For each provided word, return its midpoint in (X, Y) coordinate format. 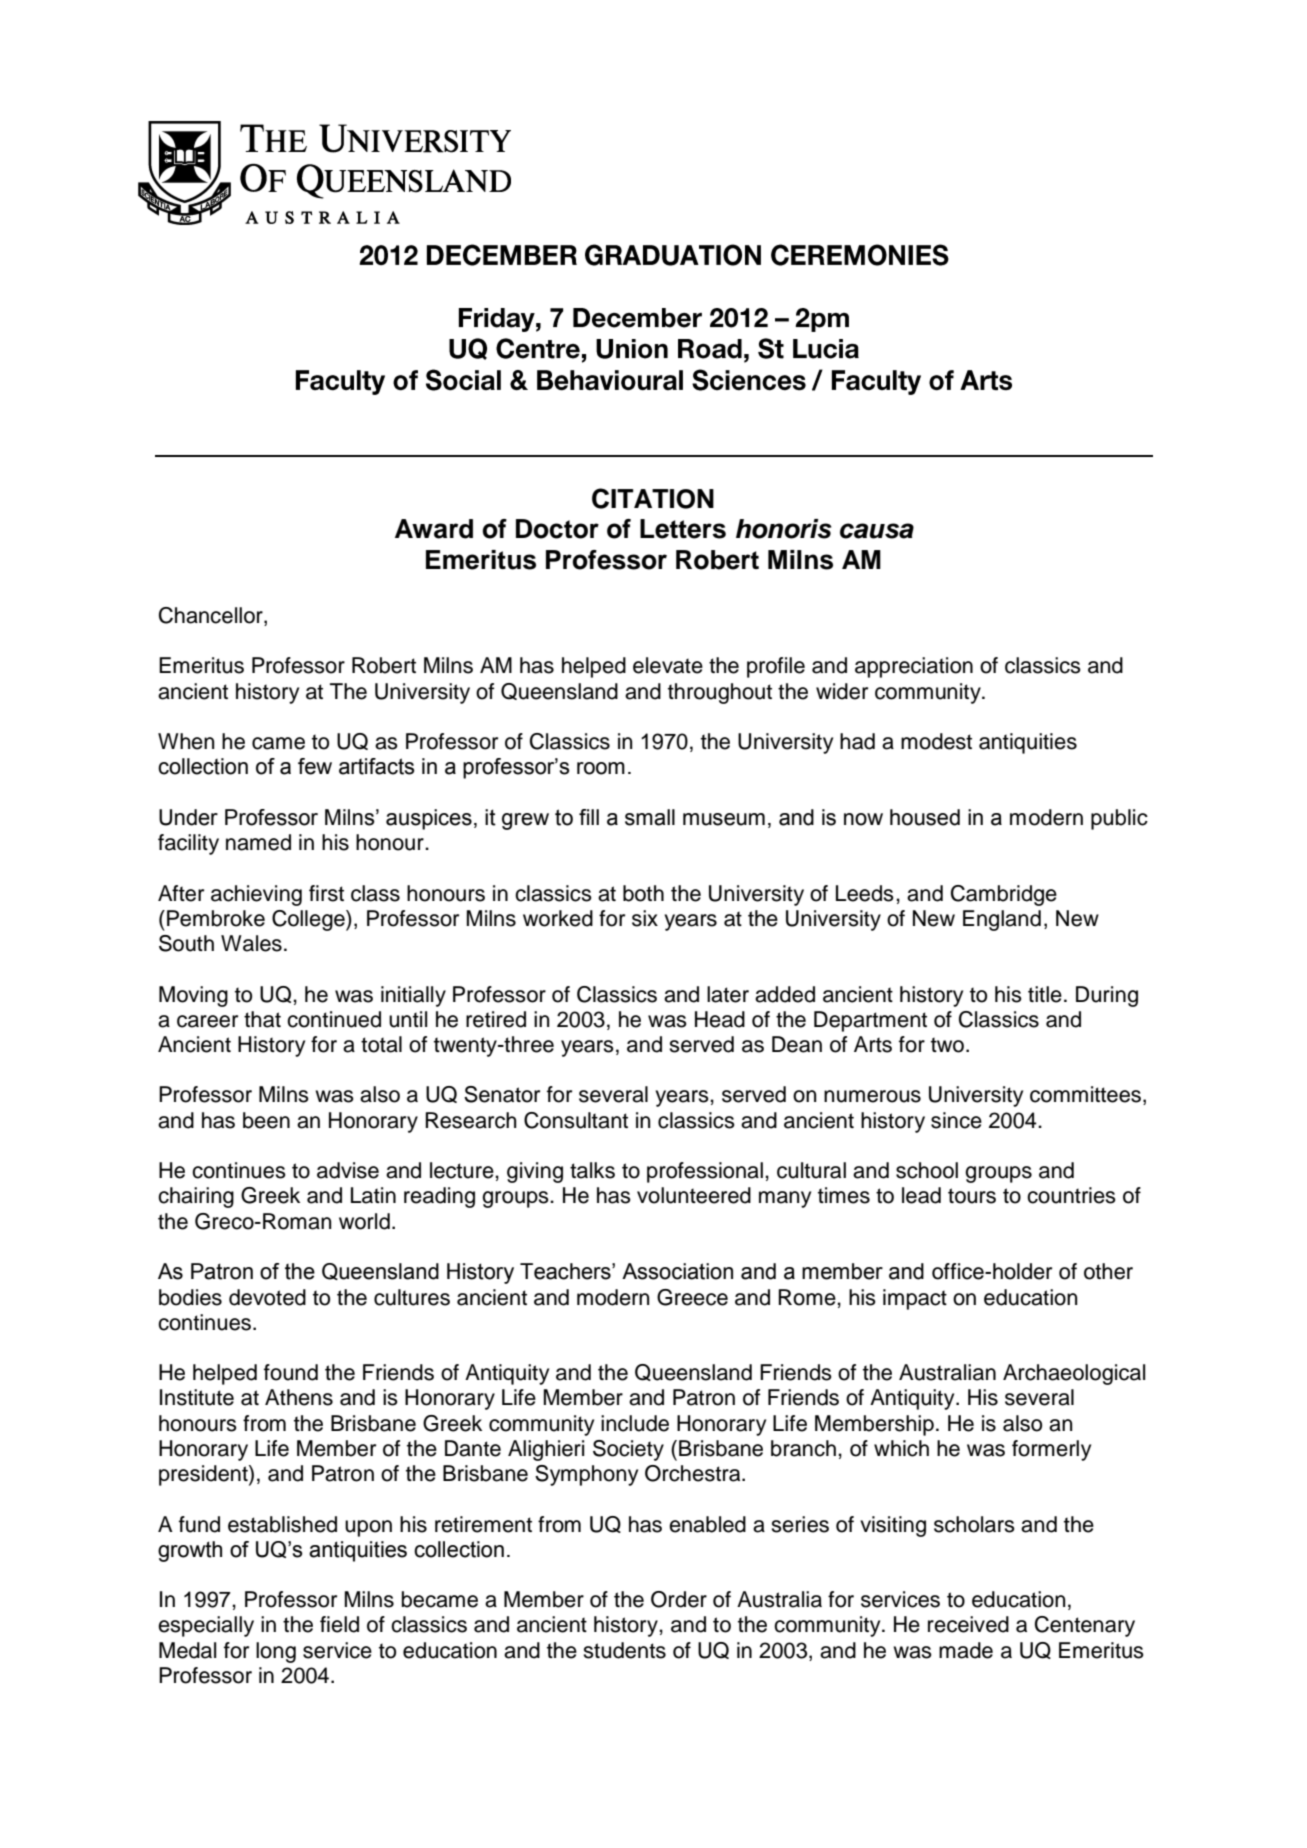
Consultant (576, 1120)
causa (877, 531)
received (968, 1624)
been (266, 1120)
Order (679, 1599)
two (947, 1045)
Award (434, 529)
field (339, 1624)
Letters (683, 529)
